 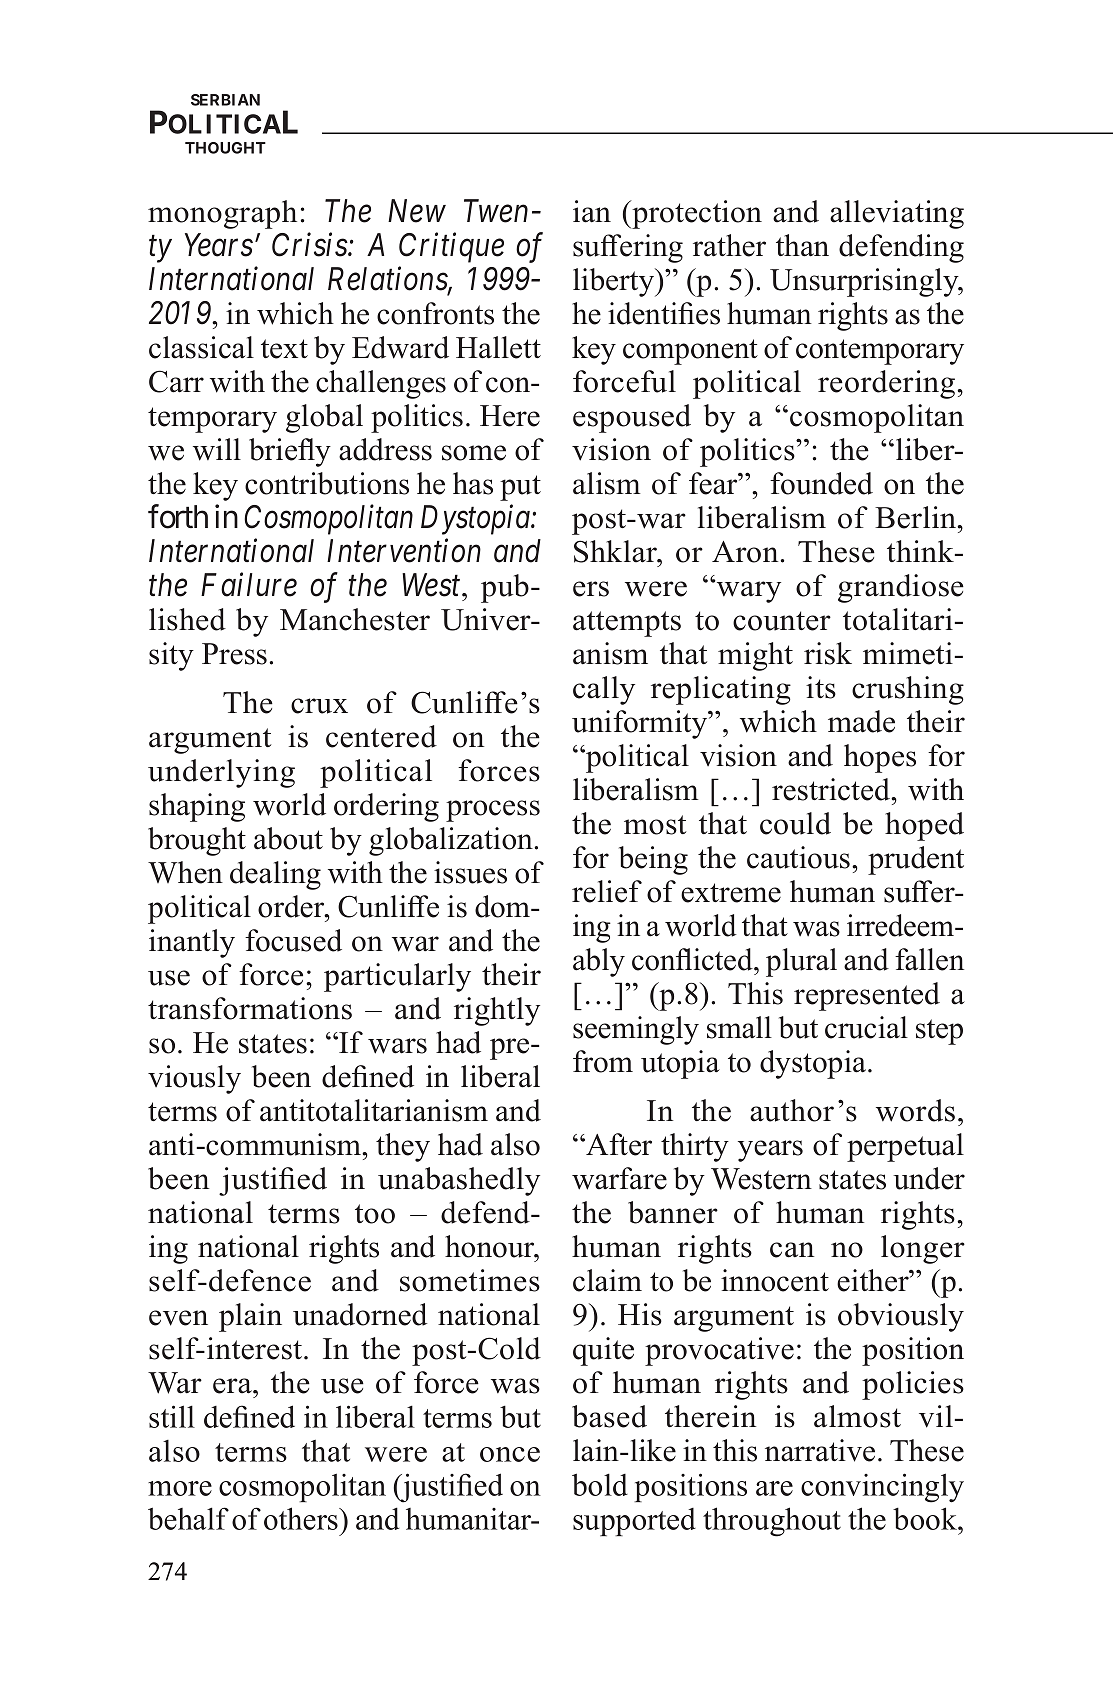 I want to click on bold, so click(x=600, y=1484).
